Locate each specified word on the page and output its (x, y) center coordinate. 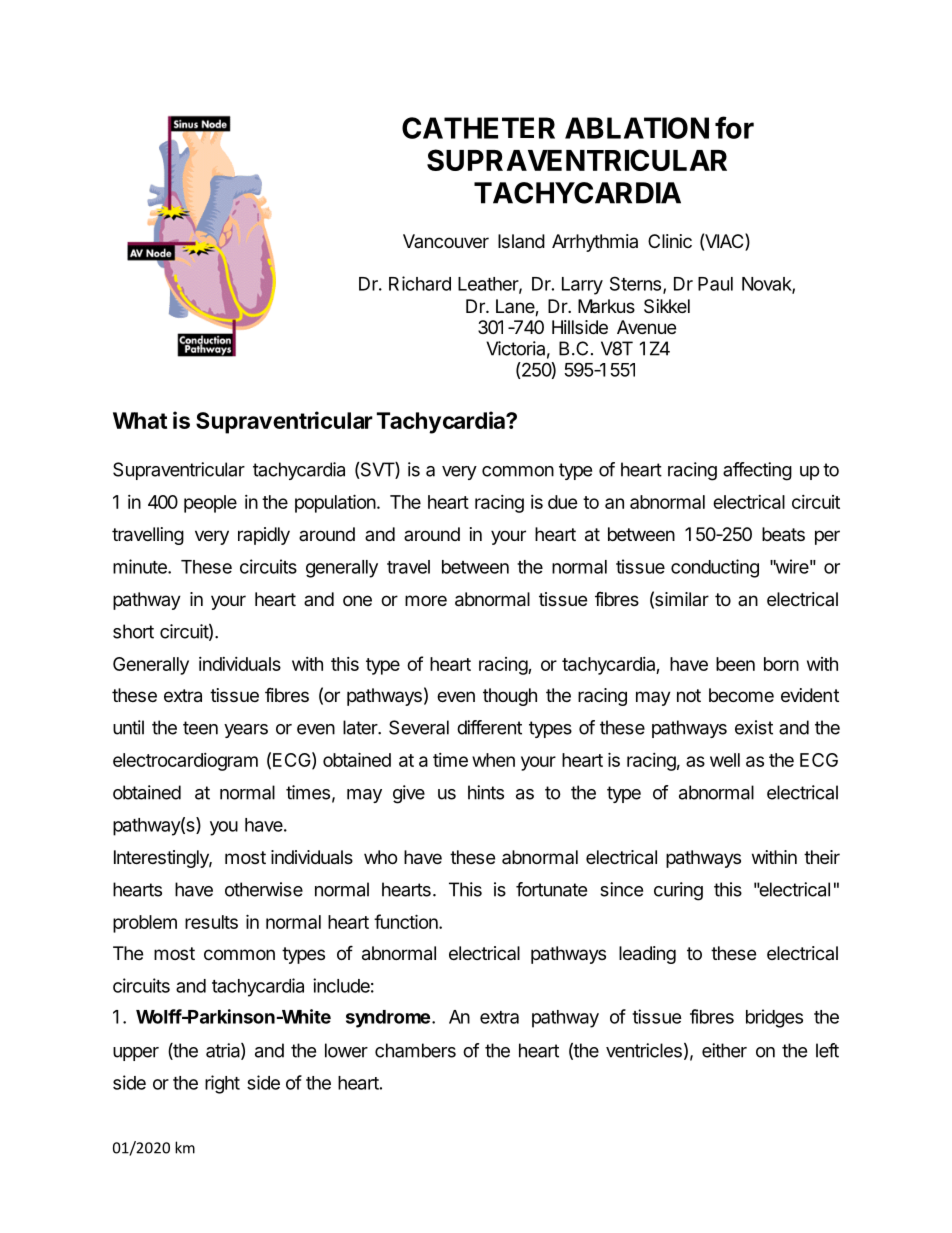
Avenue (646, 327)
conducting (715, 568)
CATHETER (478, 128)
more (426, 600)
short (133, 631)
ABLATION (637, 128)
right (222, 1084)
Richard (420, 283)
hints (486, 792)
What (140, 420)
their (822, 857)
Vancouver (446, 241)
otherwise (264, 889)
